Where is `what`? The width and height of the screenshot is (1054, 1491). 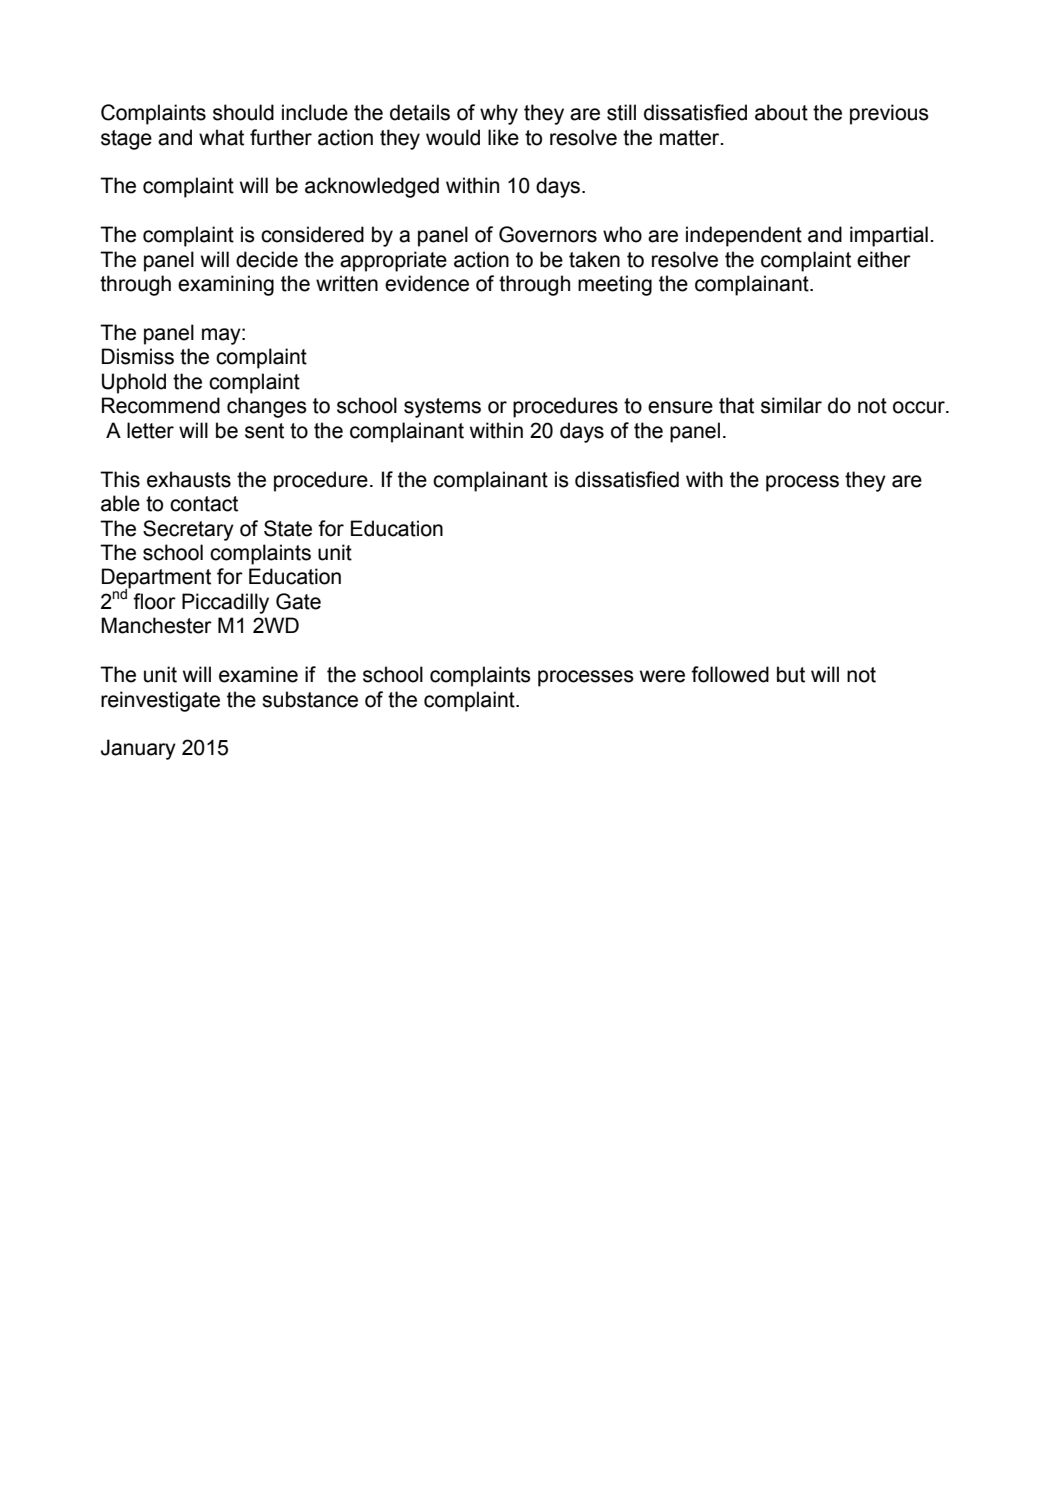
what is located at coordinates (221, 137).
